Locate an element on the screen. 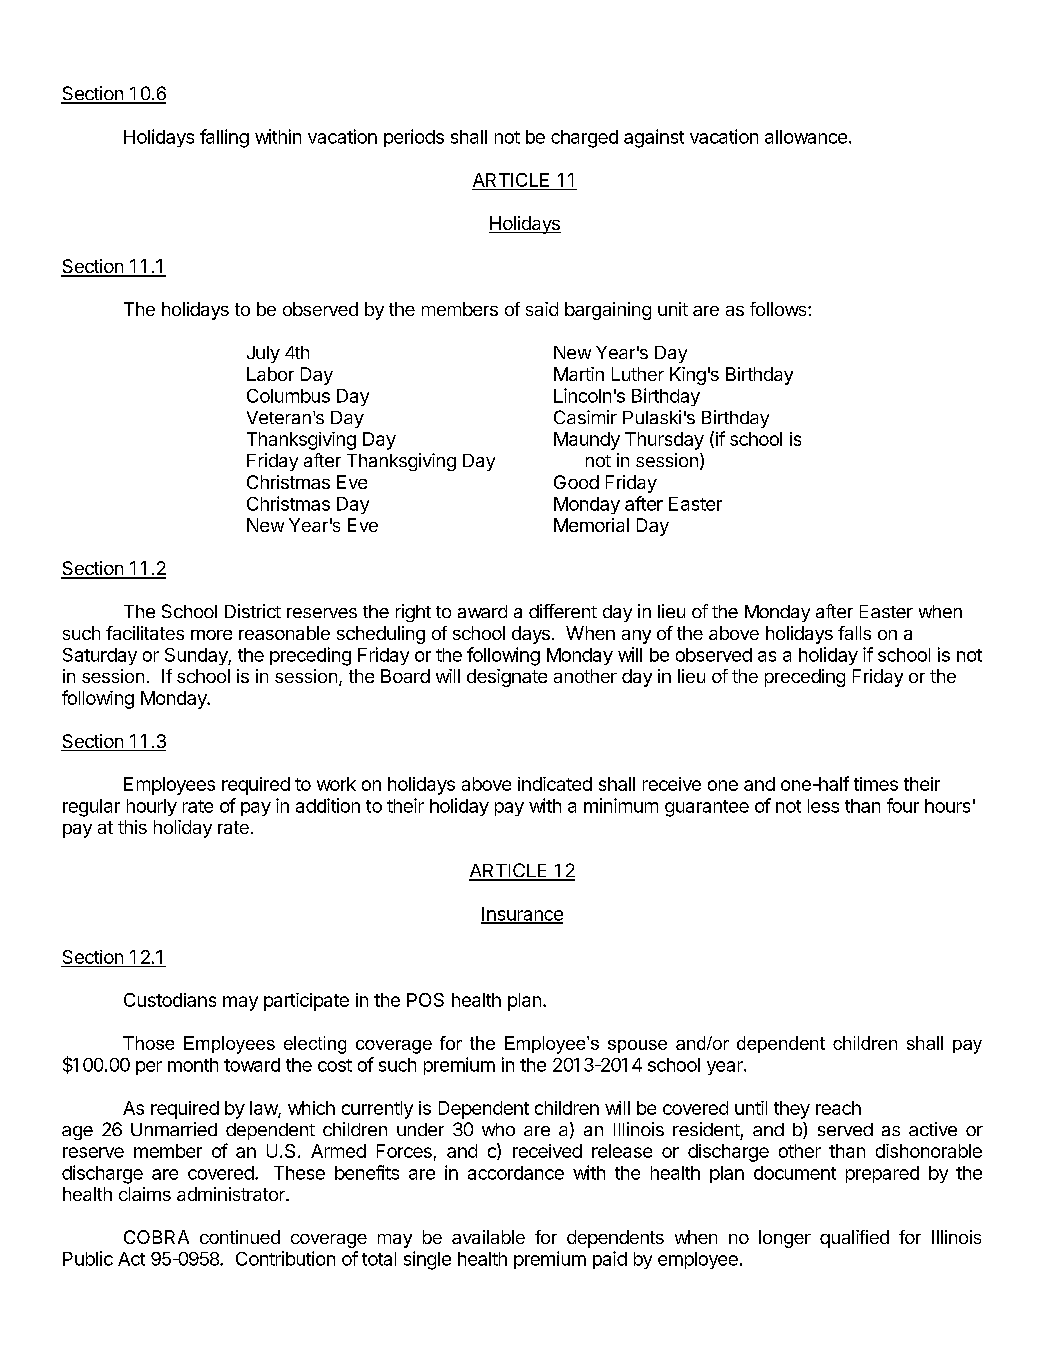  reach is located at coordinates (838, 1108).
